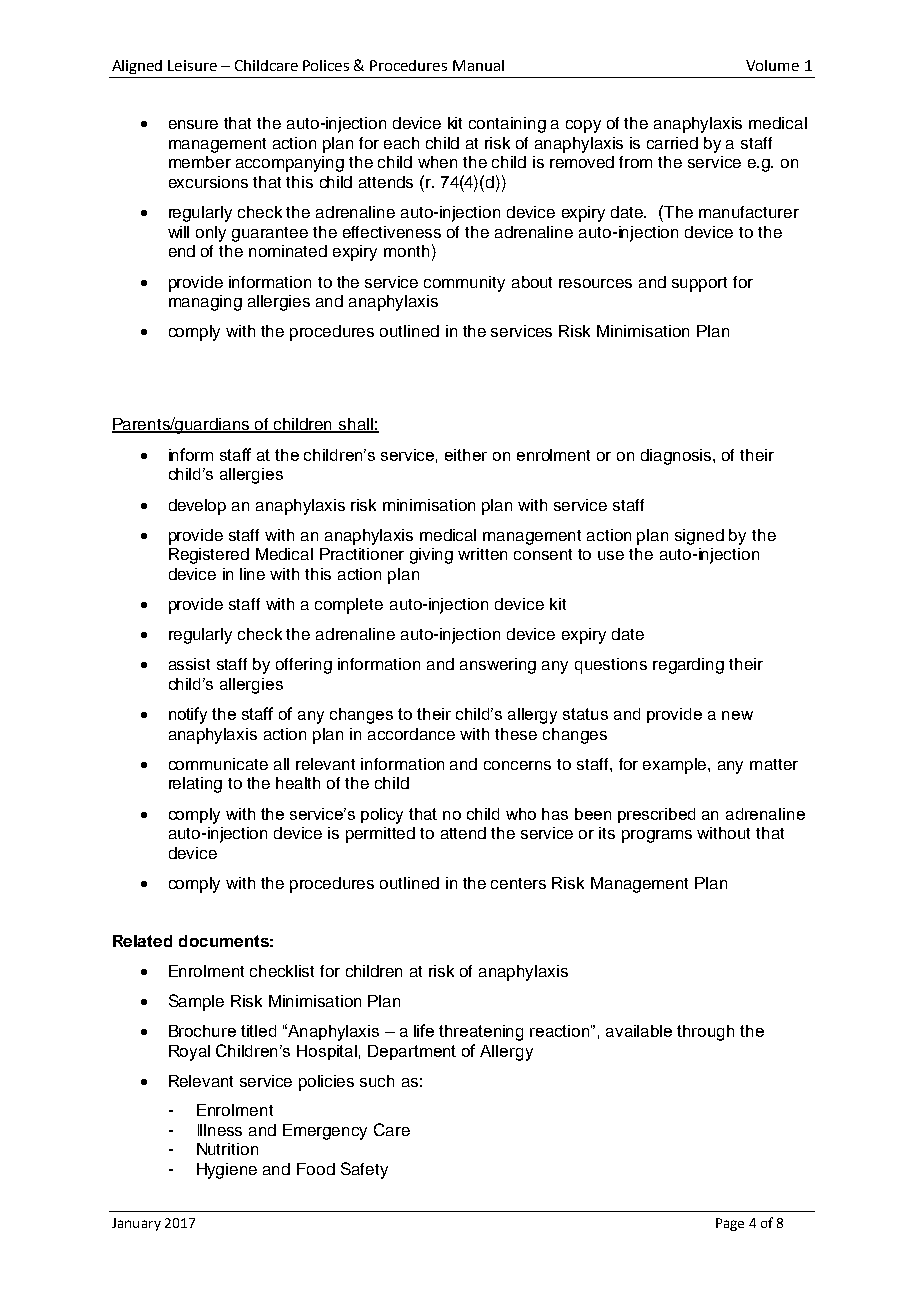  What do you see at coordinates (205, 303) in the screenshot?
I see `managing` at bounding box center [205, 303].
